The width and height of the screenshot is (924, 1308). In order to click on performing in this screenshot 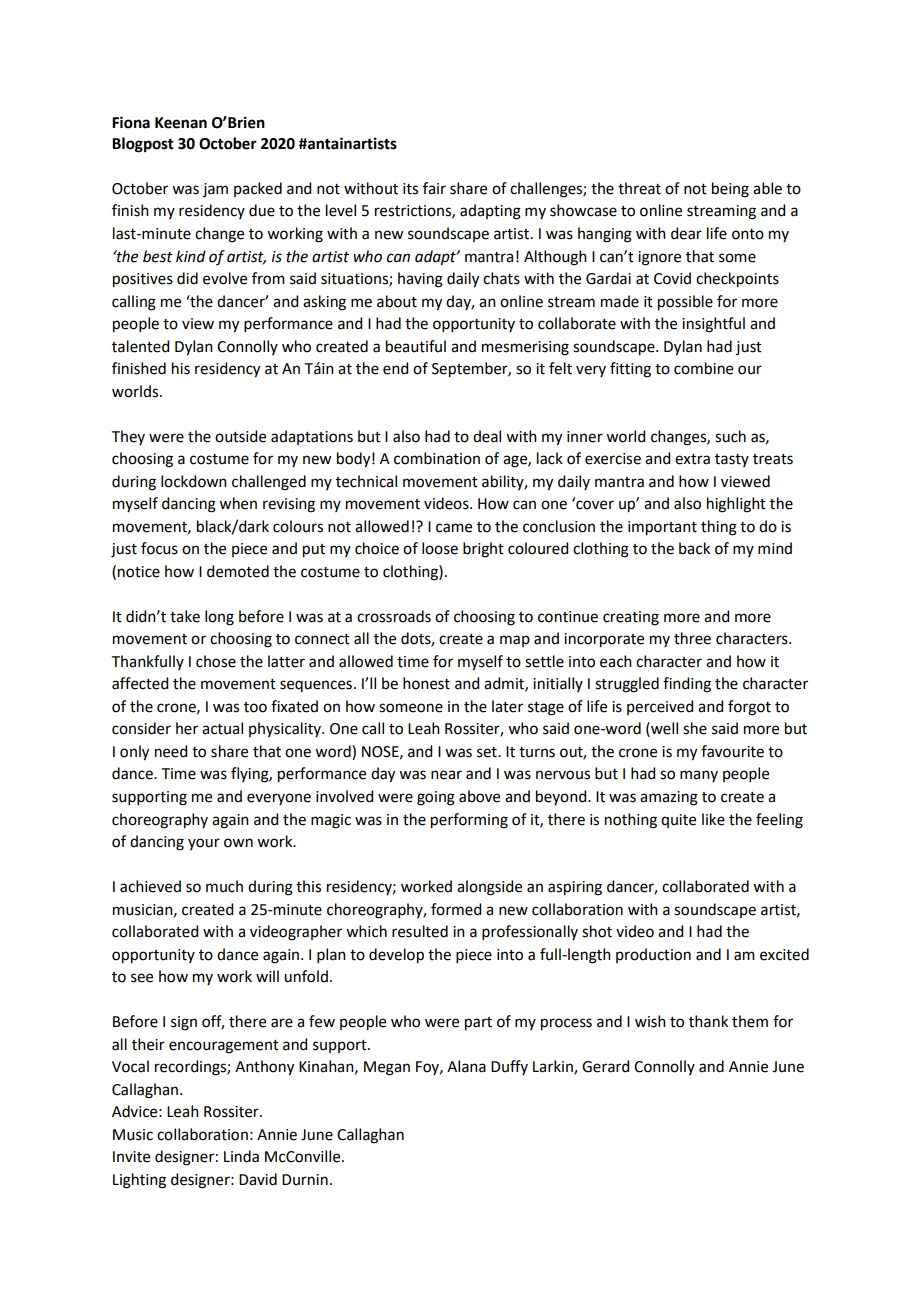, I will do `click(469, 821)`.
